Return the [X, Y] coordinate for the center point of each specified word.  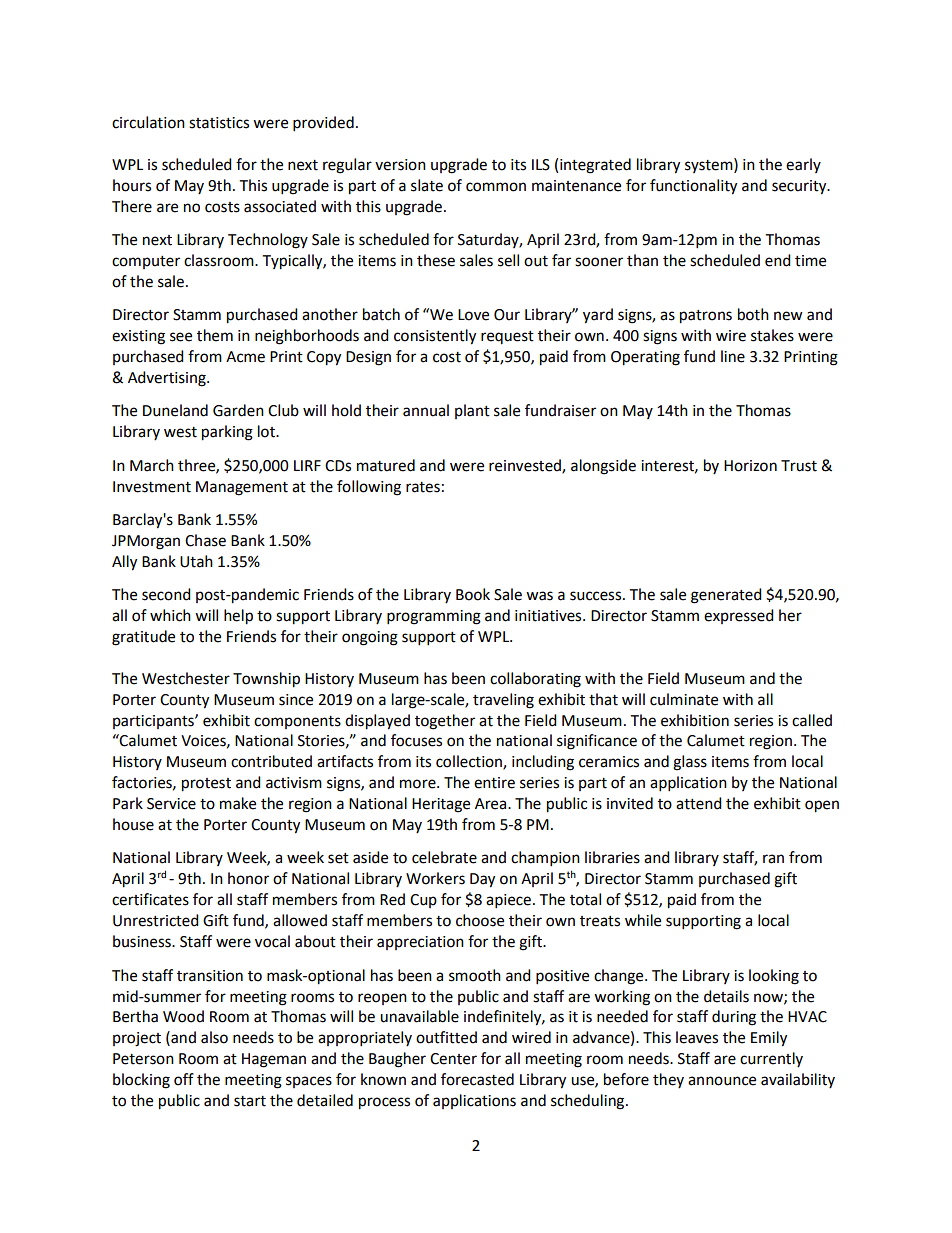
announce [722, 1081]
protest [206, 785]
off [184, 1079]
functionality [693, 187]
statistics [219, 123]
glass [690, 763]
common [496, 187]
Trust [799, 466]
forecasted [477, 1079]
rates [423, 487]
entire [494, 783]
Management [242, 488]
